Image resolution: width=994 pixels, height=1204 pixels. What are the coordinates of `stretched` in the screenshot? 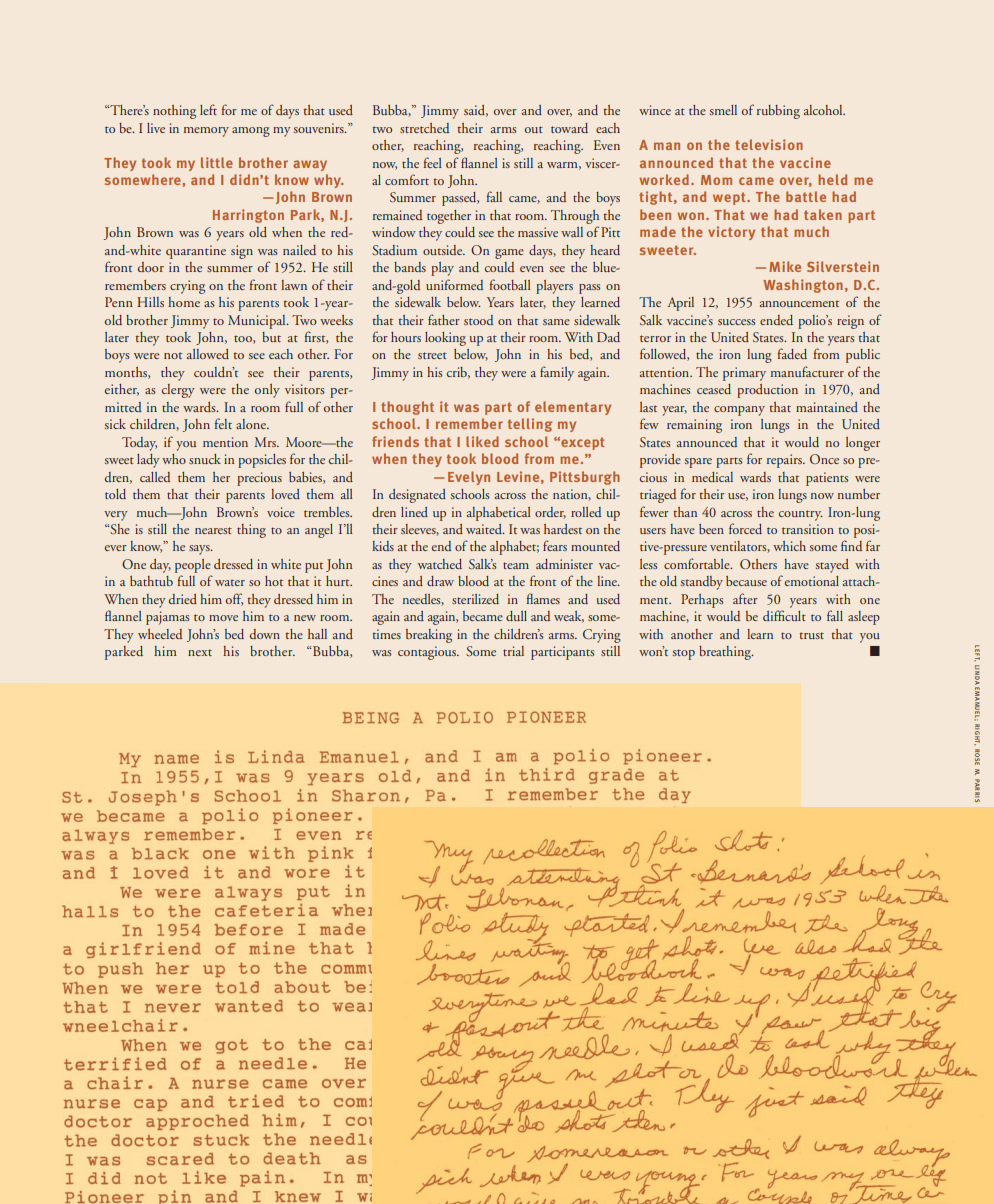 It's located at (424, 128).
